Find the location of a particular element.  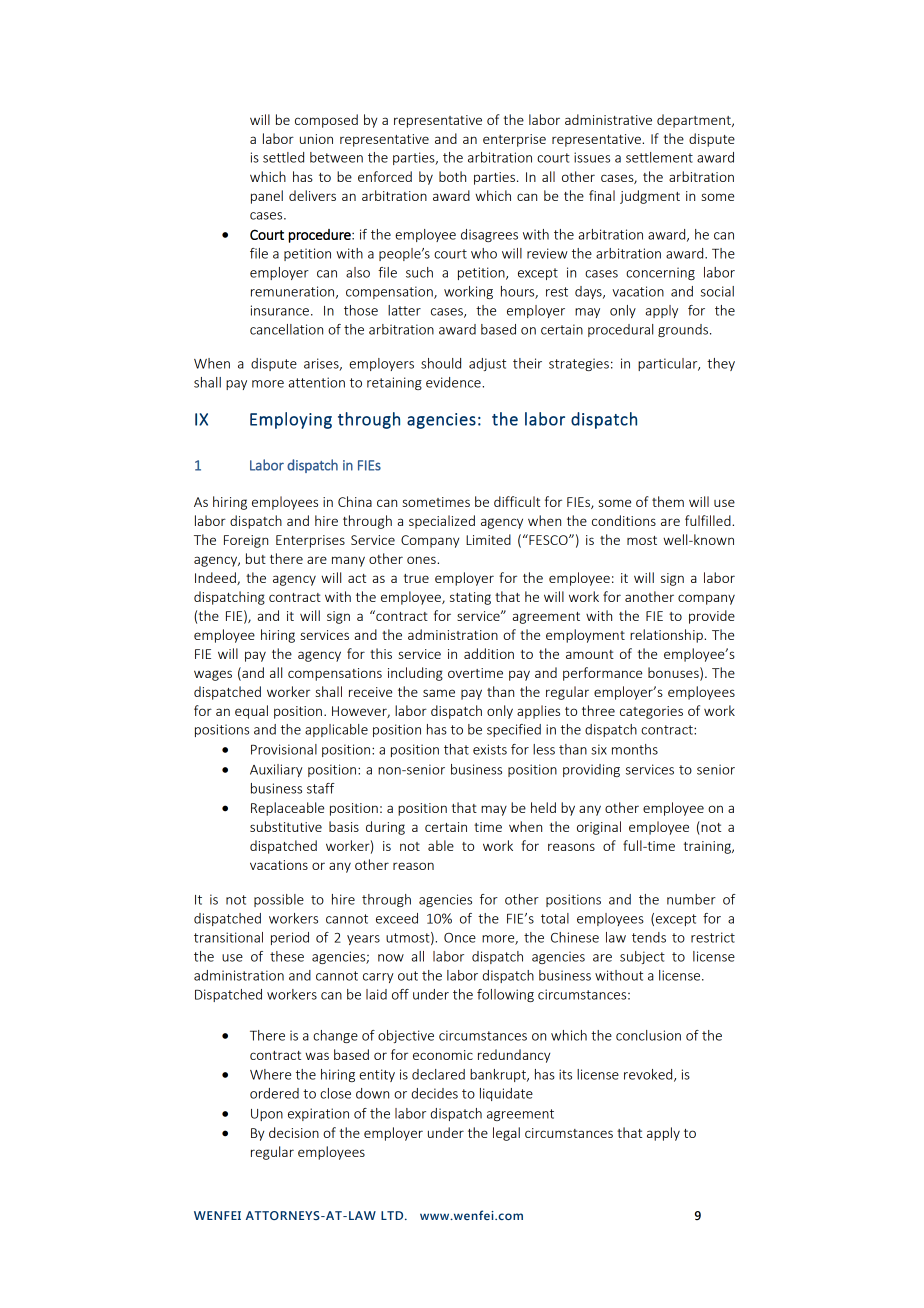

settlement is located at coordinates (659, 157).
